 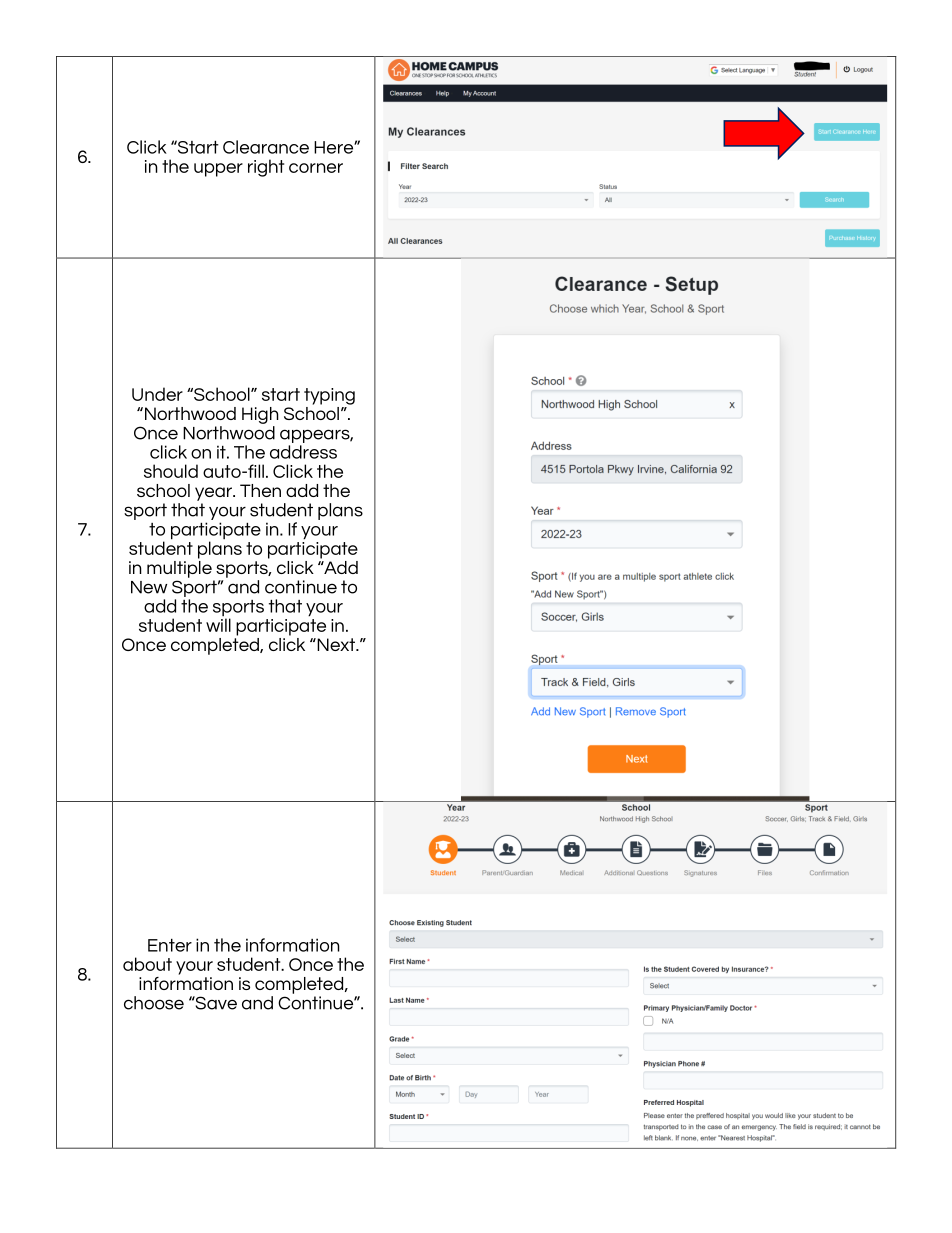 I want to click on corner, so click(x=316, y=168).
